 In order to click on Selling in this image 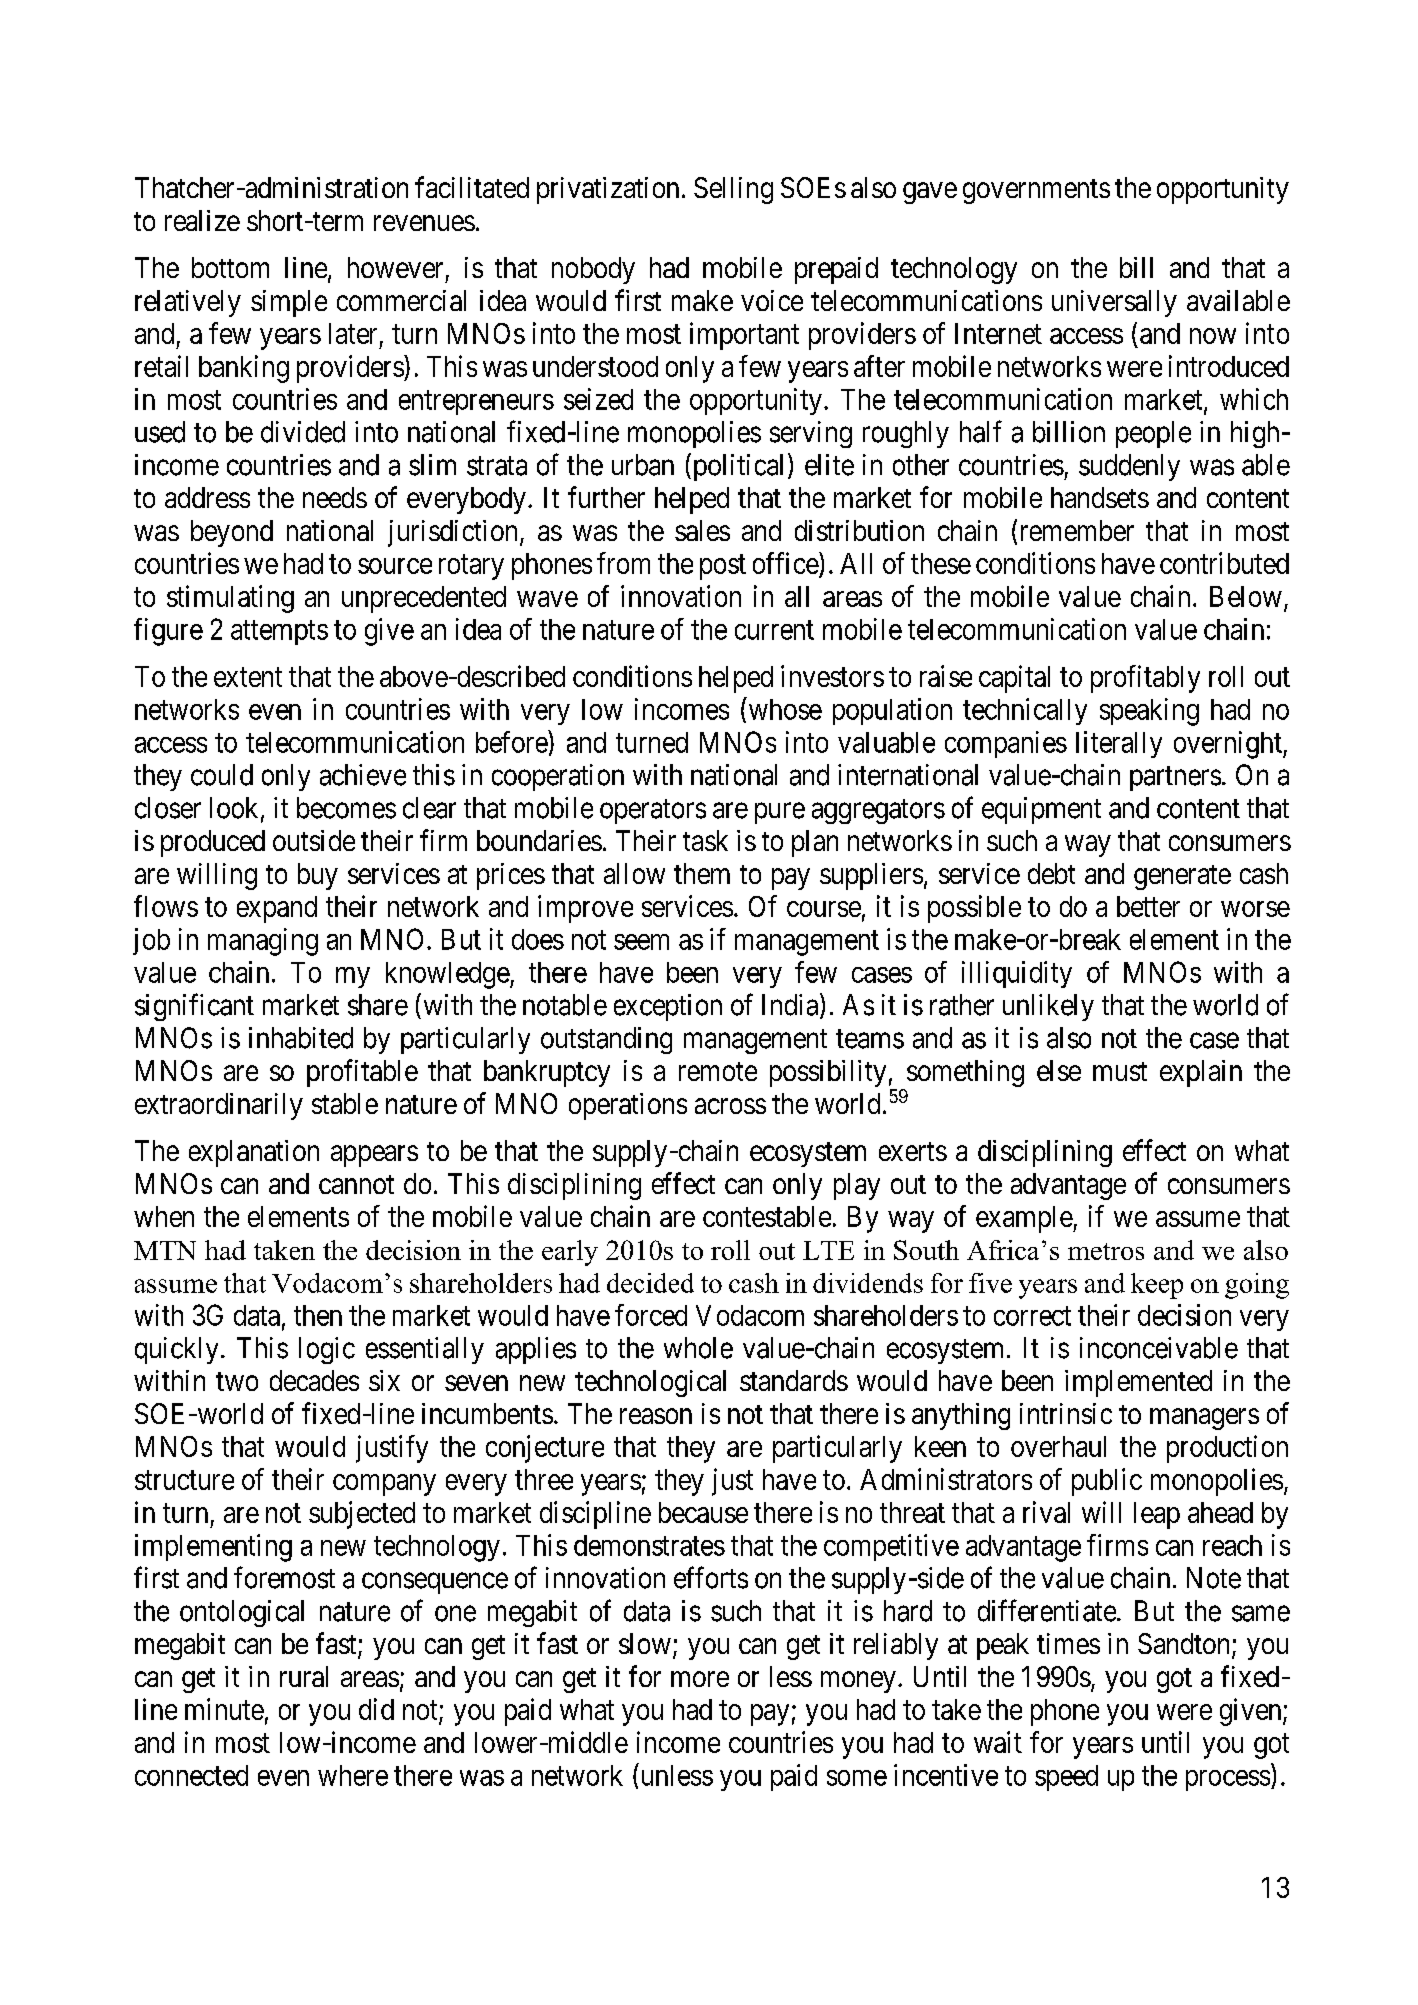, I will do `click(733, 190)`.
